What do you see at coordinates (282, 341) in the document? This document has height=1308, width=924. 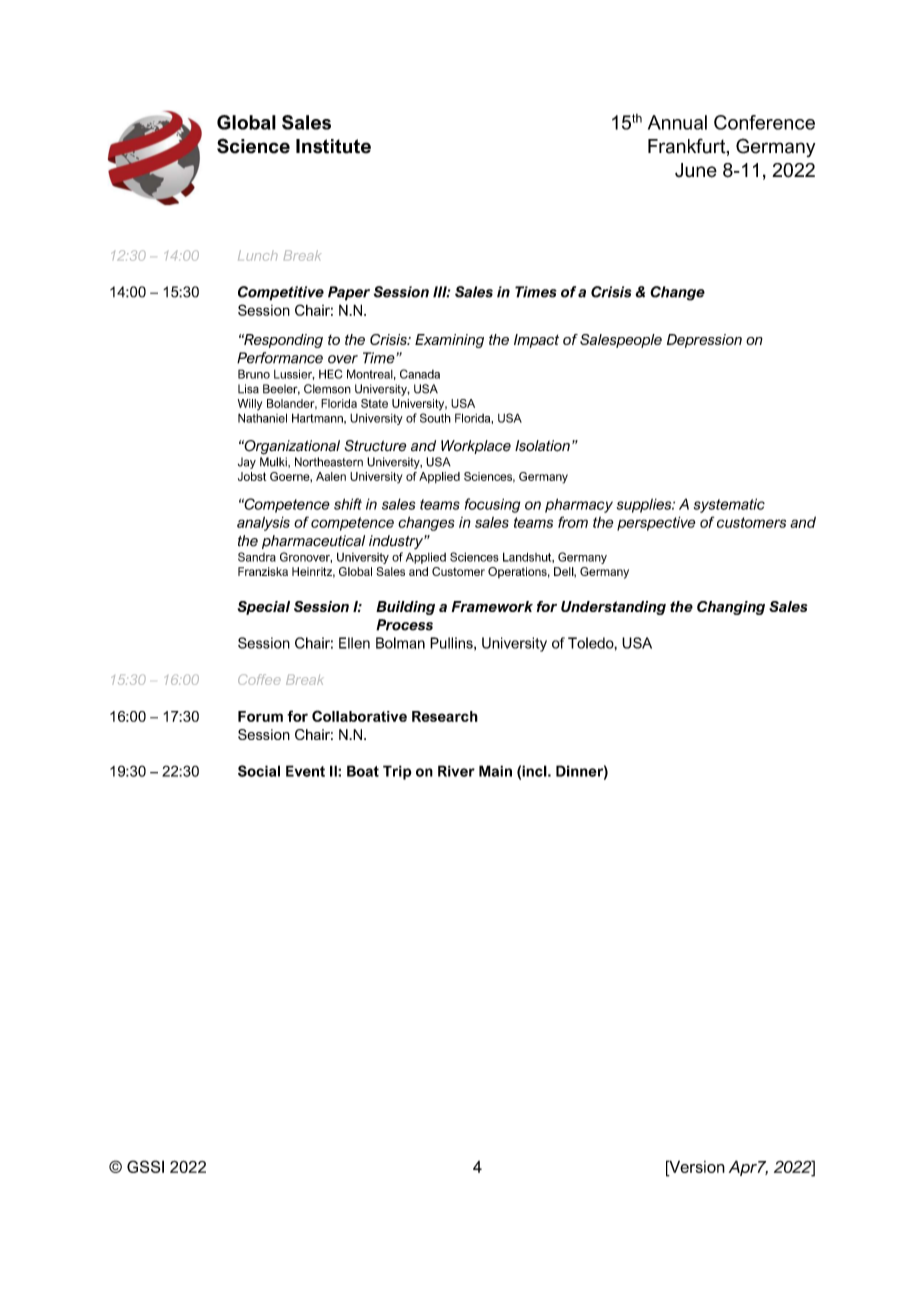 I see `Responding` at bounding box center [282, 341].
